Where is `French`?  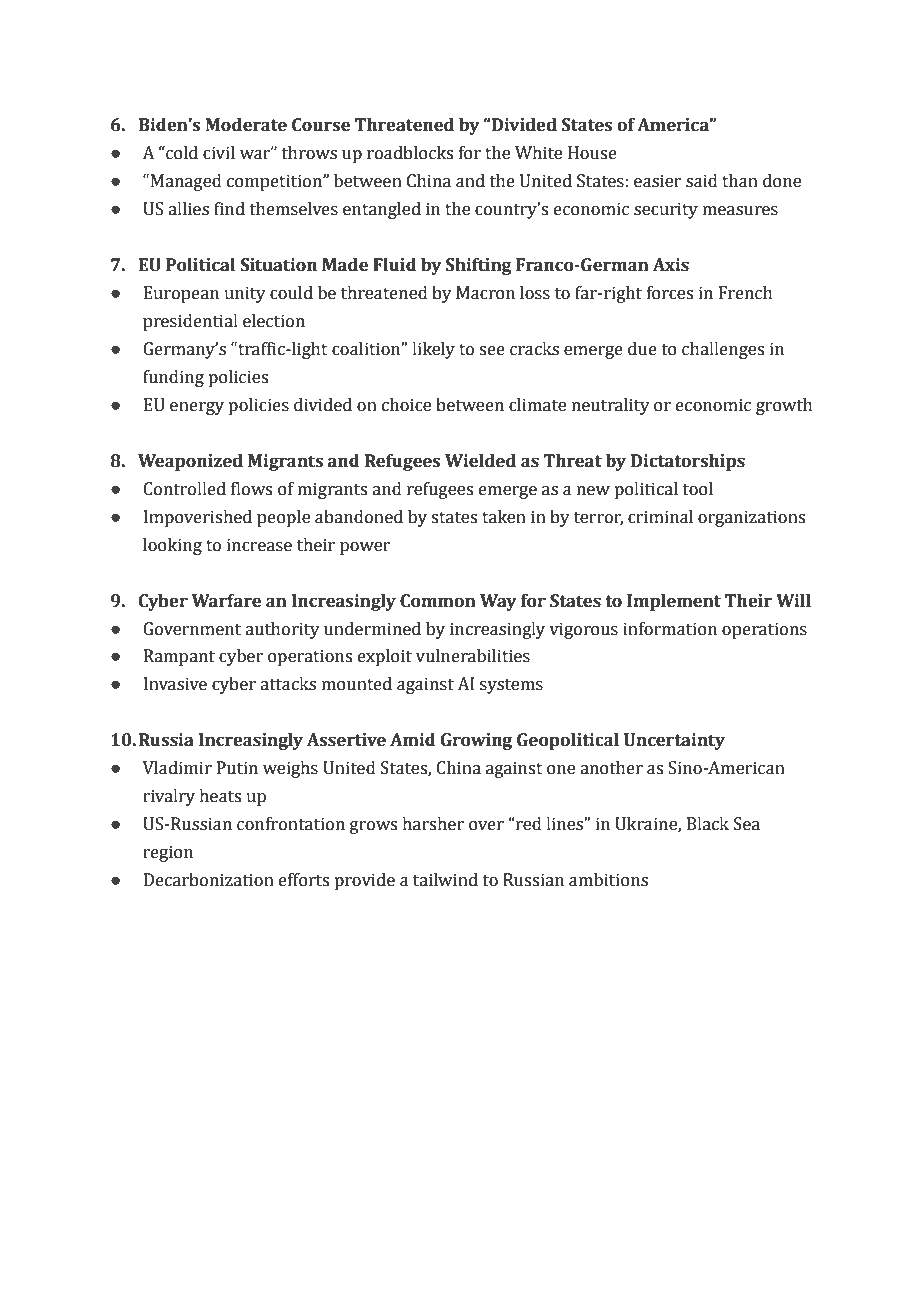
French is located at coordinates (746, 293).
